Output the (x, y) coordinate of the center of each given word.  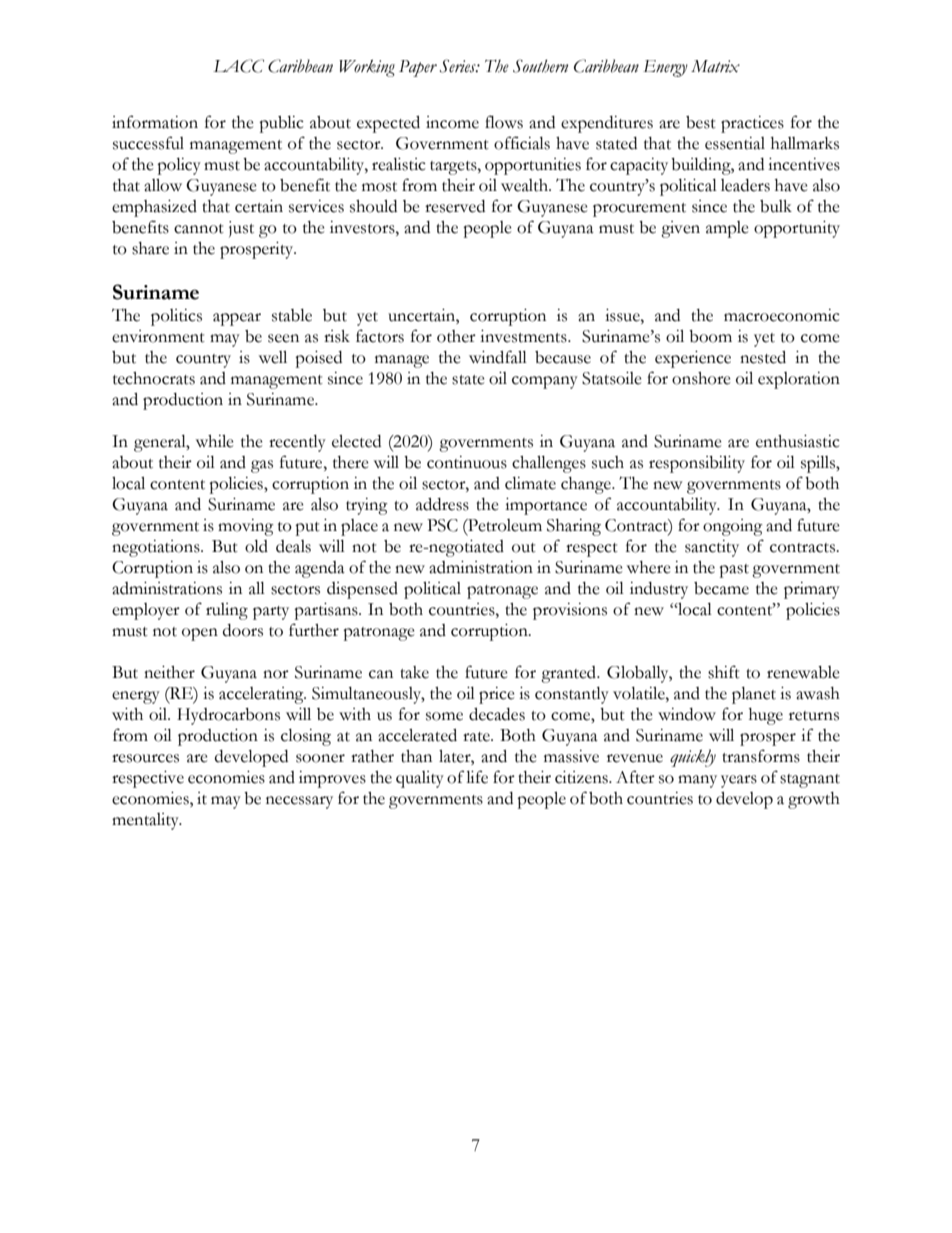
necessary (299, 802)
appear (237, 319)
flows (504, 122)
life (477, 777)
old (256, 546)
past (734, 571)
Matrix (715, 66)
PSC (442, 525)
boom (710, 336)
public (281, 124)
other (456, 336)
